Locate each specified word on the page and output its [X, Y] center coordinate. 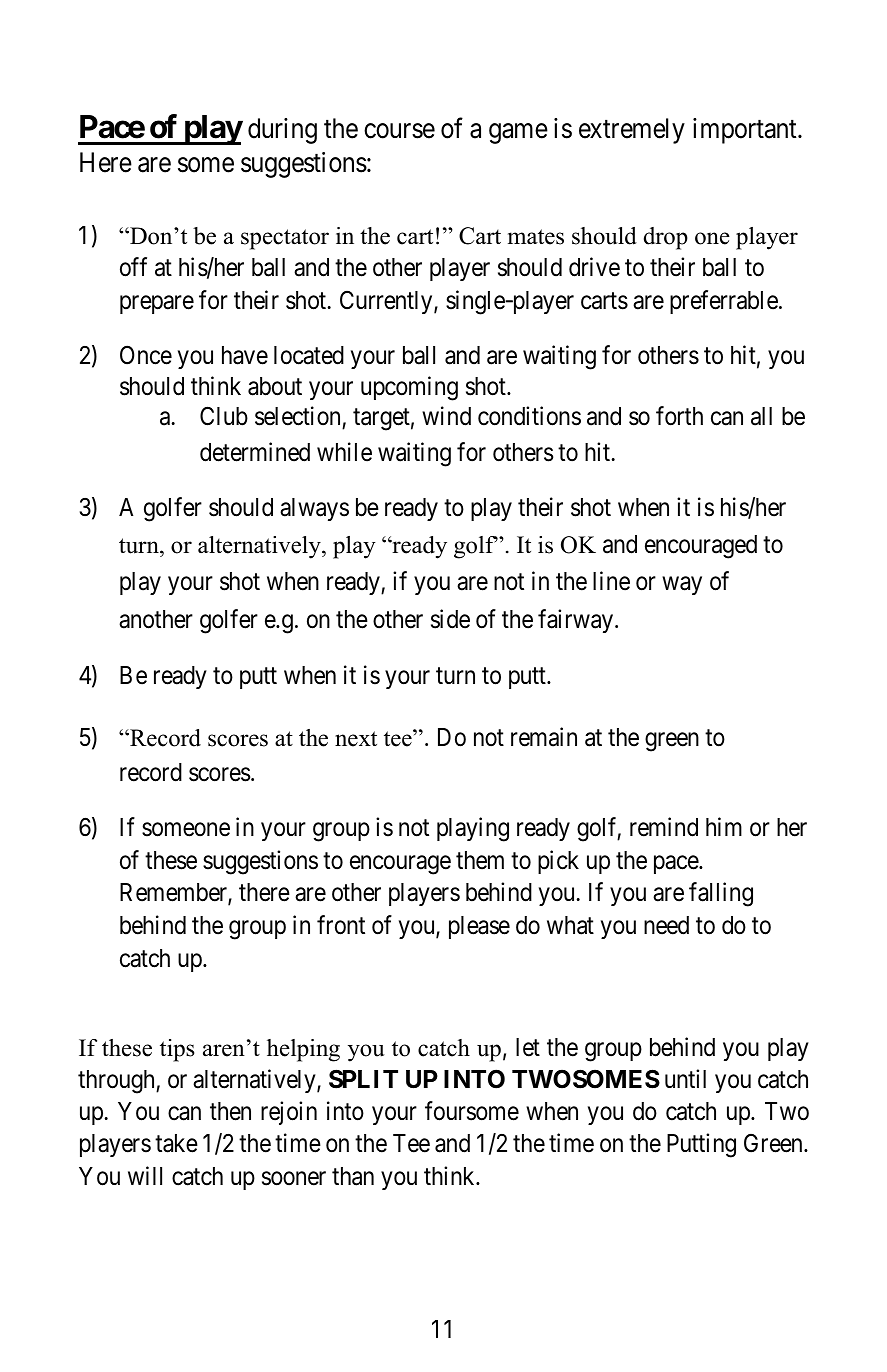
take [176, 1143]
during [282, 131]
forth [679, 416]
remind [664, 827]
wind [446, 416]
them [480, 860]
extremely [632, 131]
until [685, 1078]
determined [255, 452]
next [356, 739]
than [353, 1176]
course [399, 131]
